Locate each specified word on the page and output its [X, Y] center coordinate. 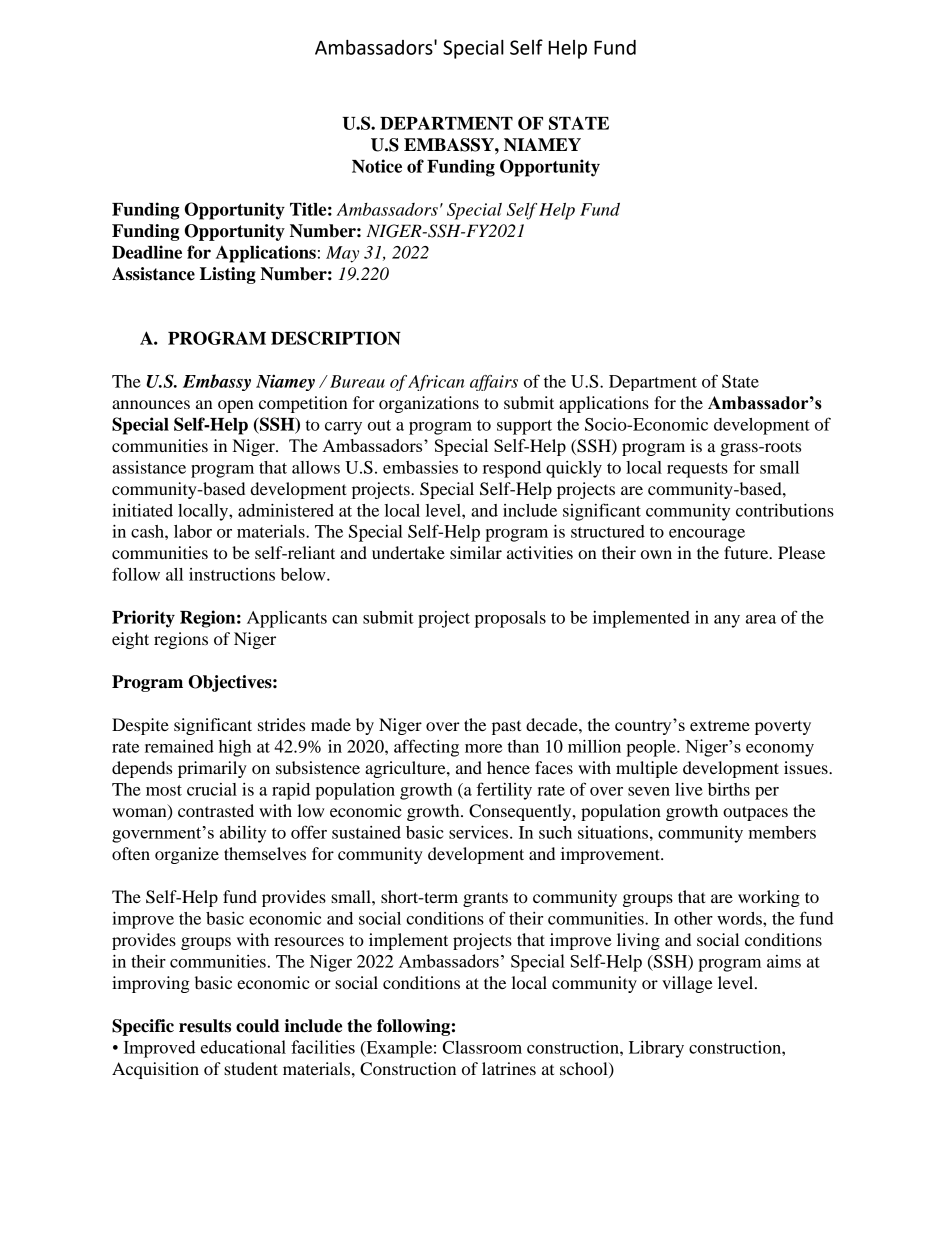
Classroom [482, 1047]
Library [656, 1049]
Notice [377, 166]
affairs [494, 383]
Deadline [147, 252]
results [205, 1026]
